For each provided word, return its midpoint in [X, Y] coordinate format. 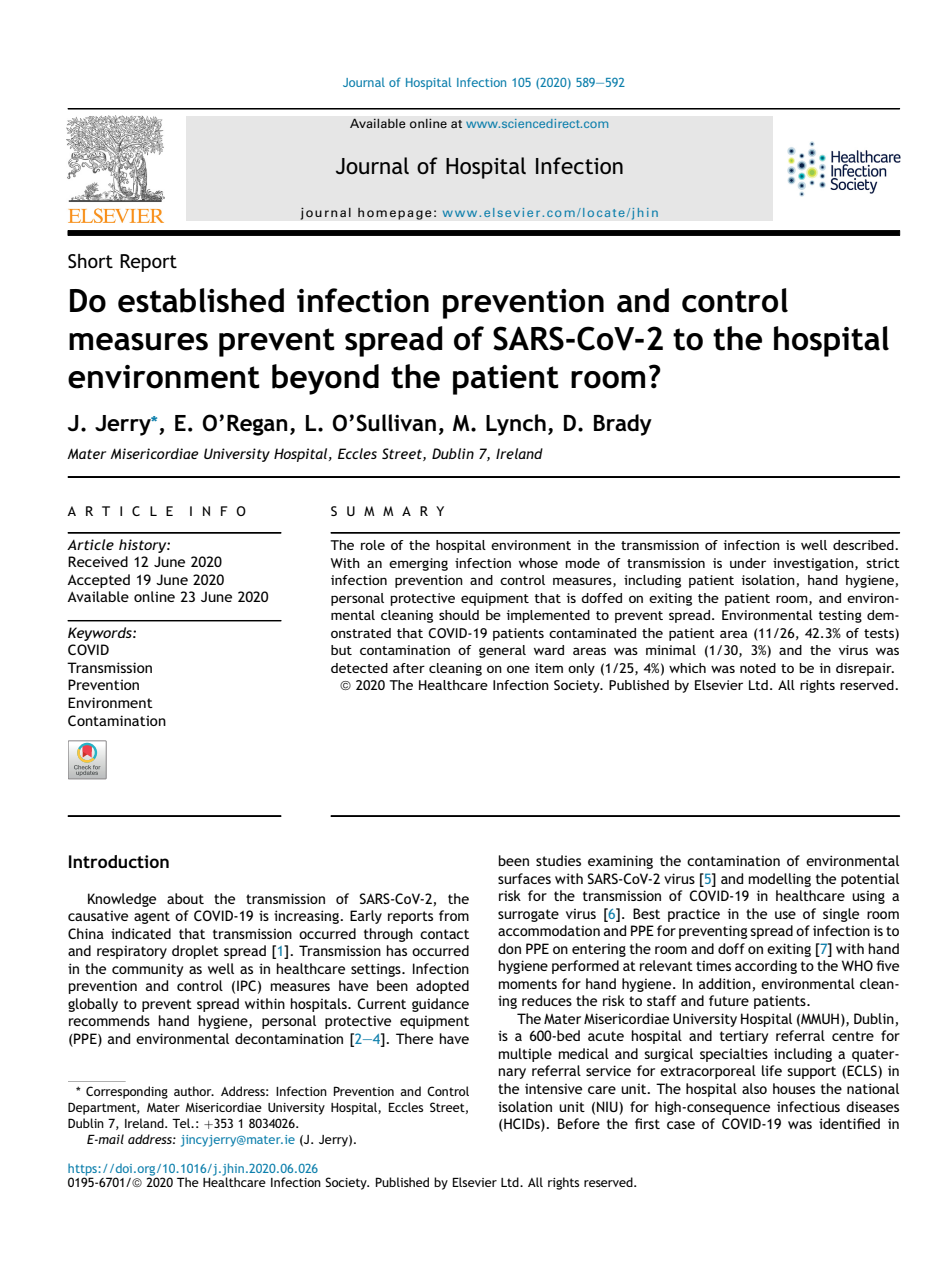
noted [758, 668]
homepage [395, 214]
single [841, 915]
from [454, 915]
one [518, 669]
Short [90, 261]
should [459, 615]
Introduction [119, 861]
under [748, 563]
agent [152, 917]
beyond [325, 379]
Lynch [516, 425]
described [864, 545]
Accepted [98, 581]
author [194, 1091]
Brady [623, 425]
